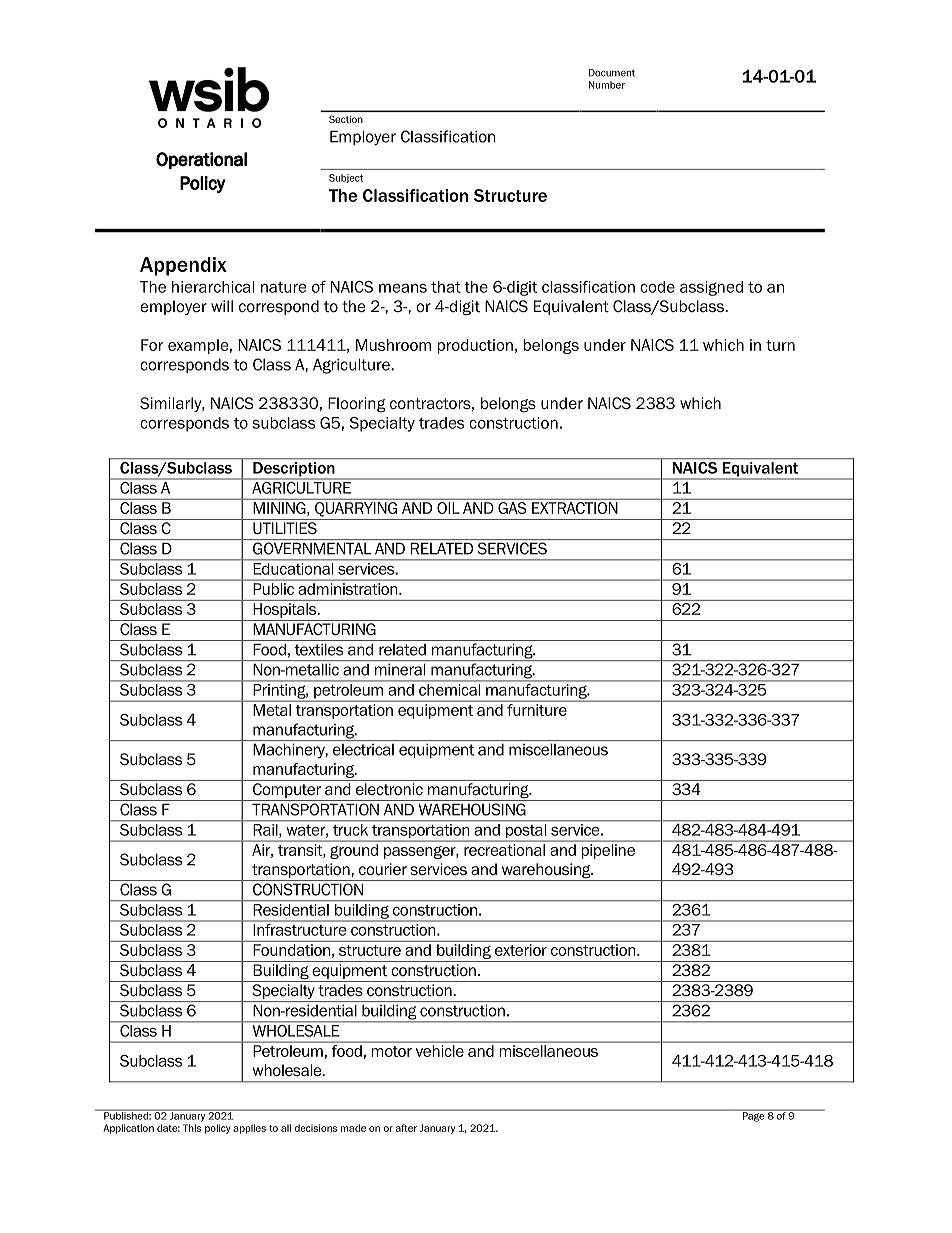 This page has height=1233, width=952. What do you see at coordinates (201, 160) in the page?
I see `Operational` at bounding box center [201, 160].
